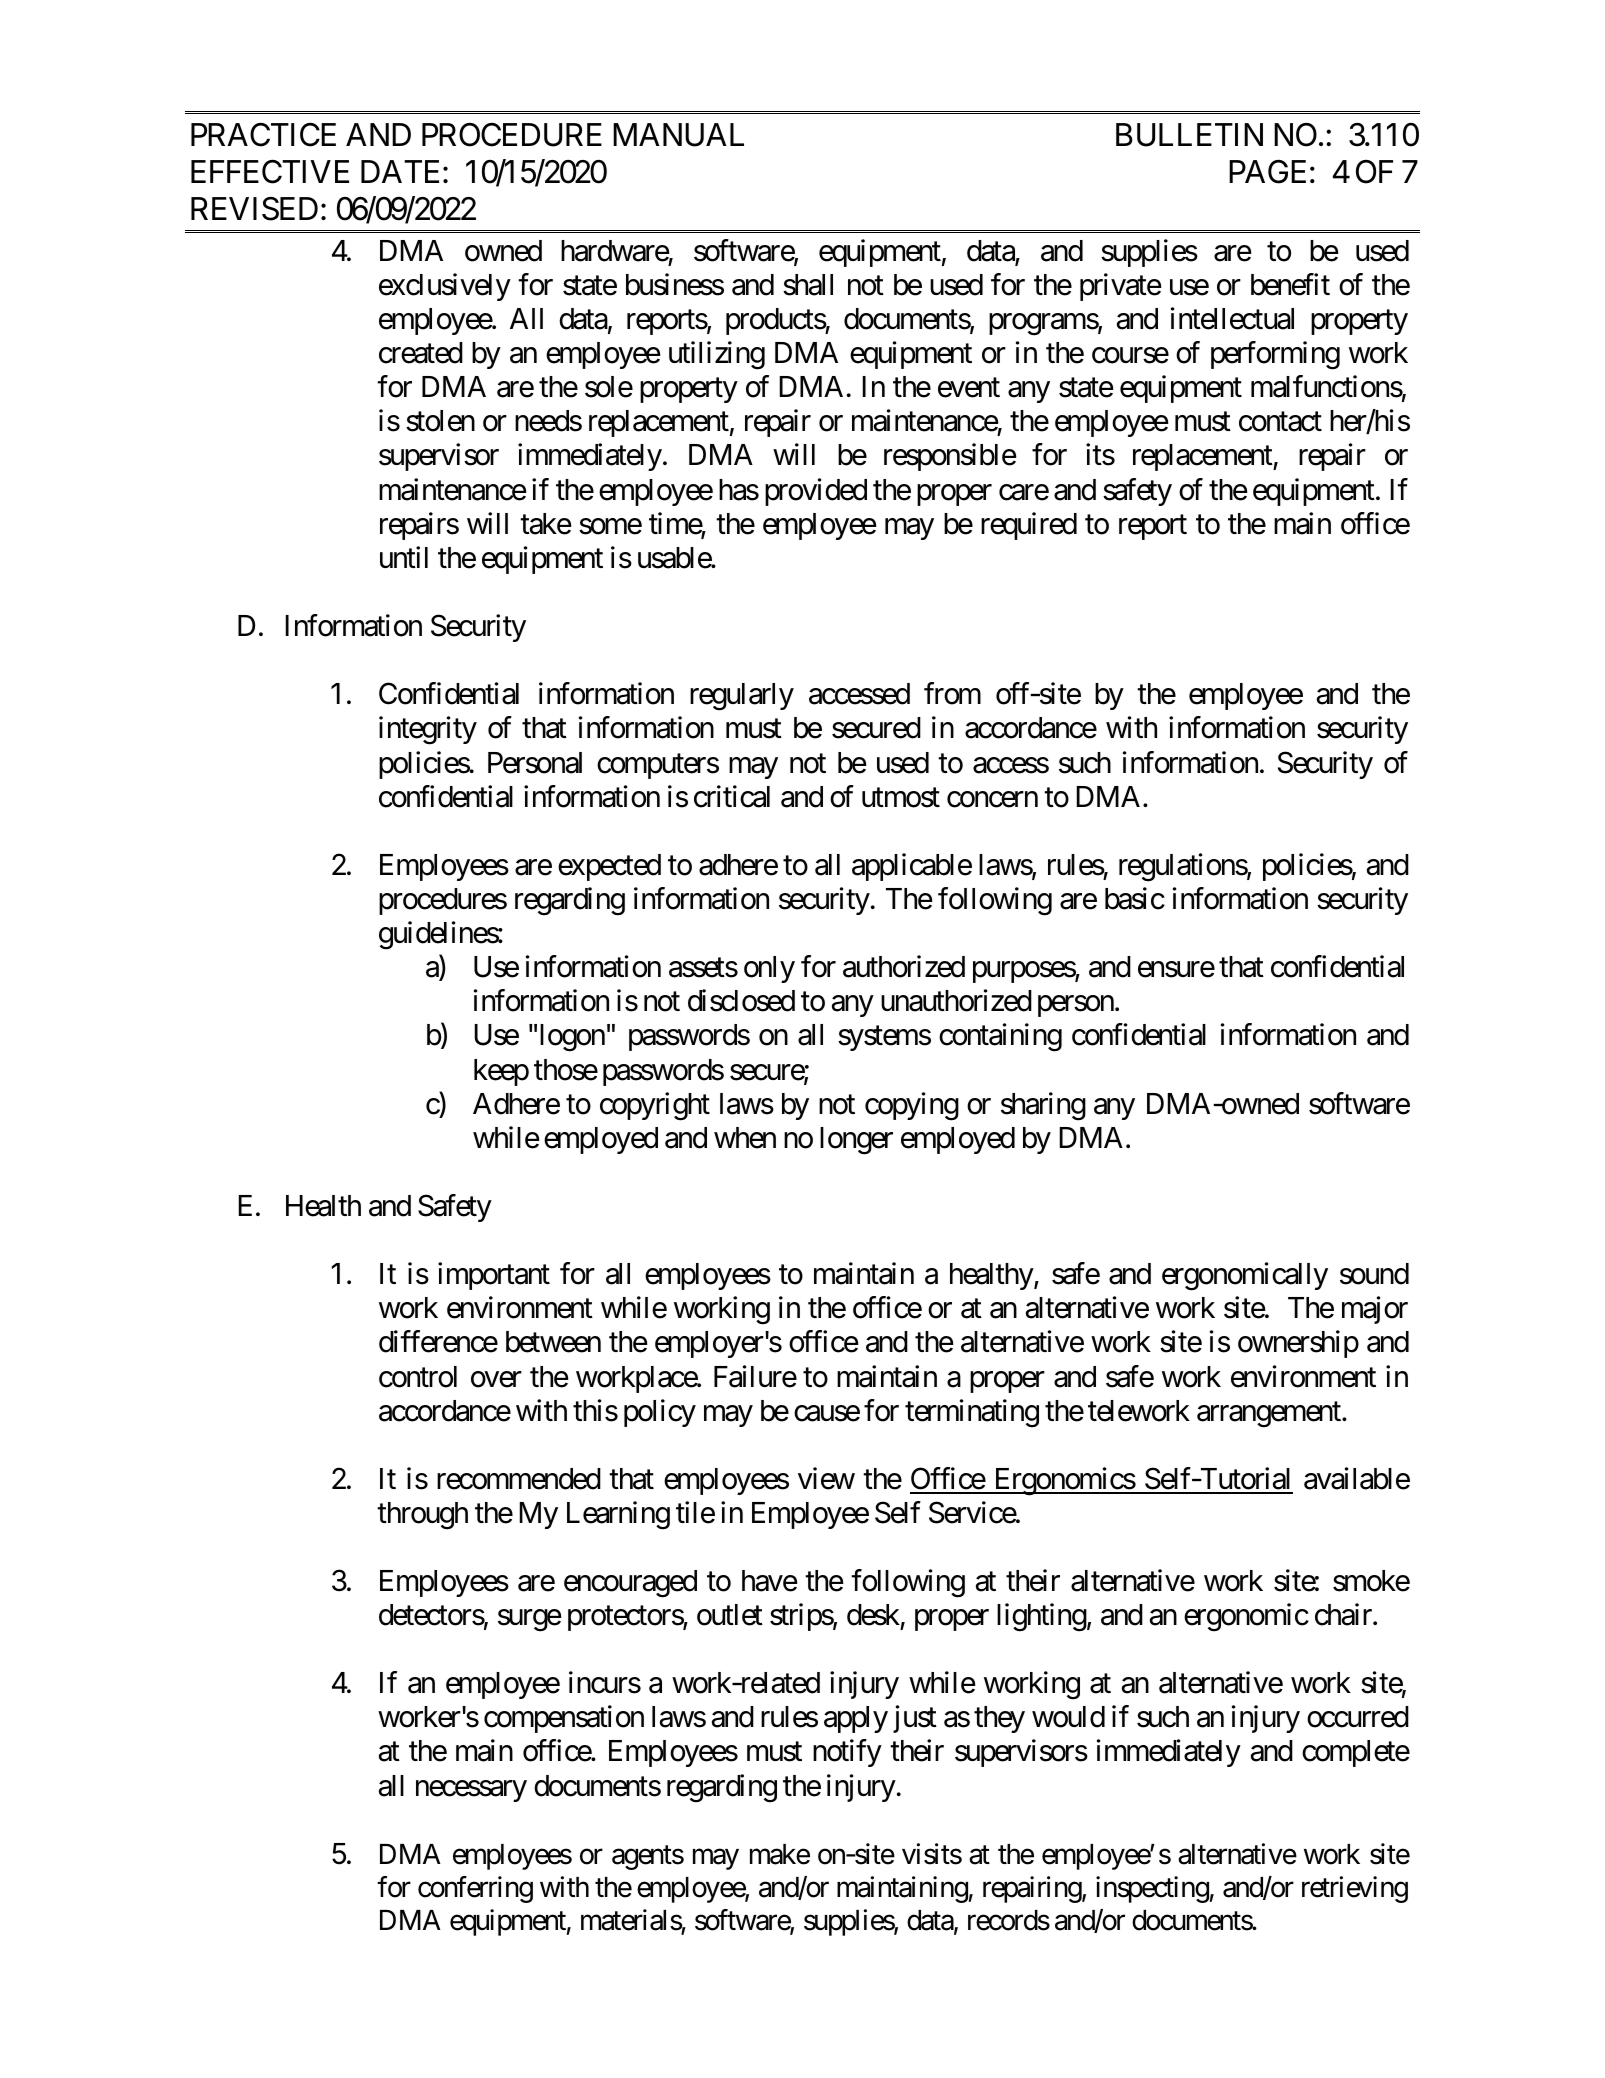 The image size is (1605, 2078). I want to click on through, so click(422, 1516).
